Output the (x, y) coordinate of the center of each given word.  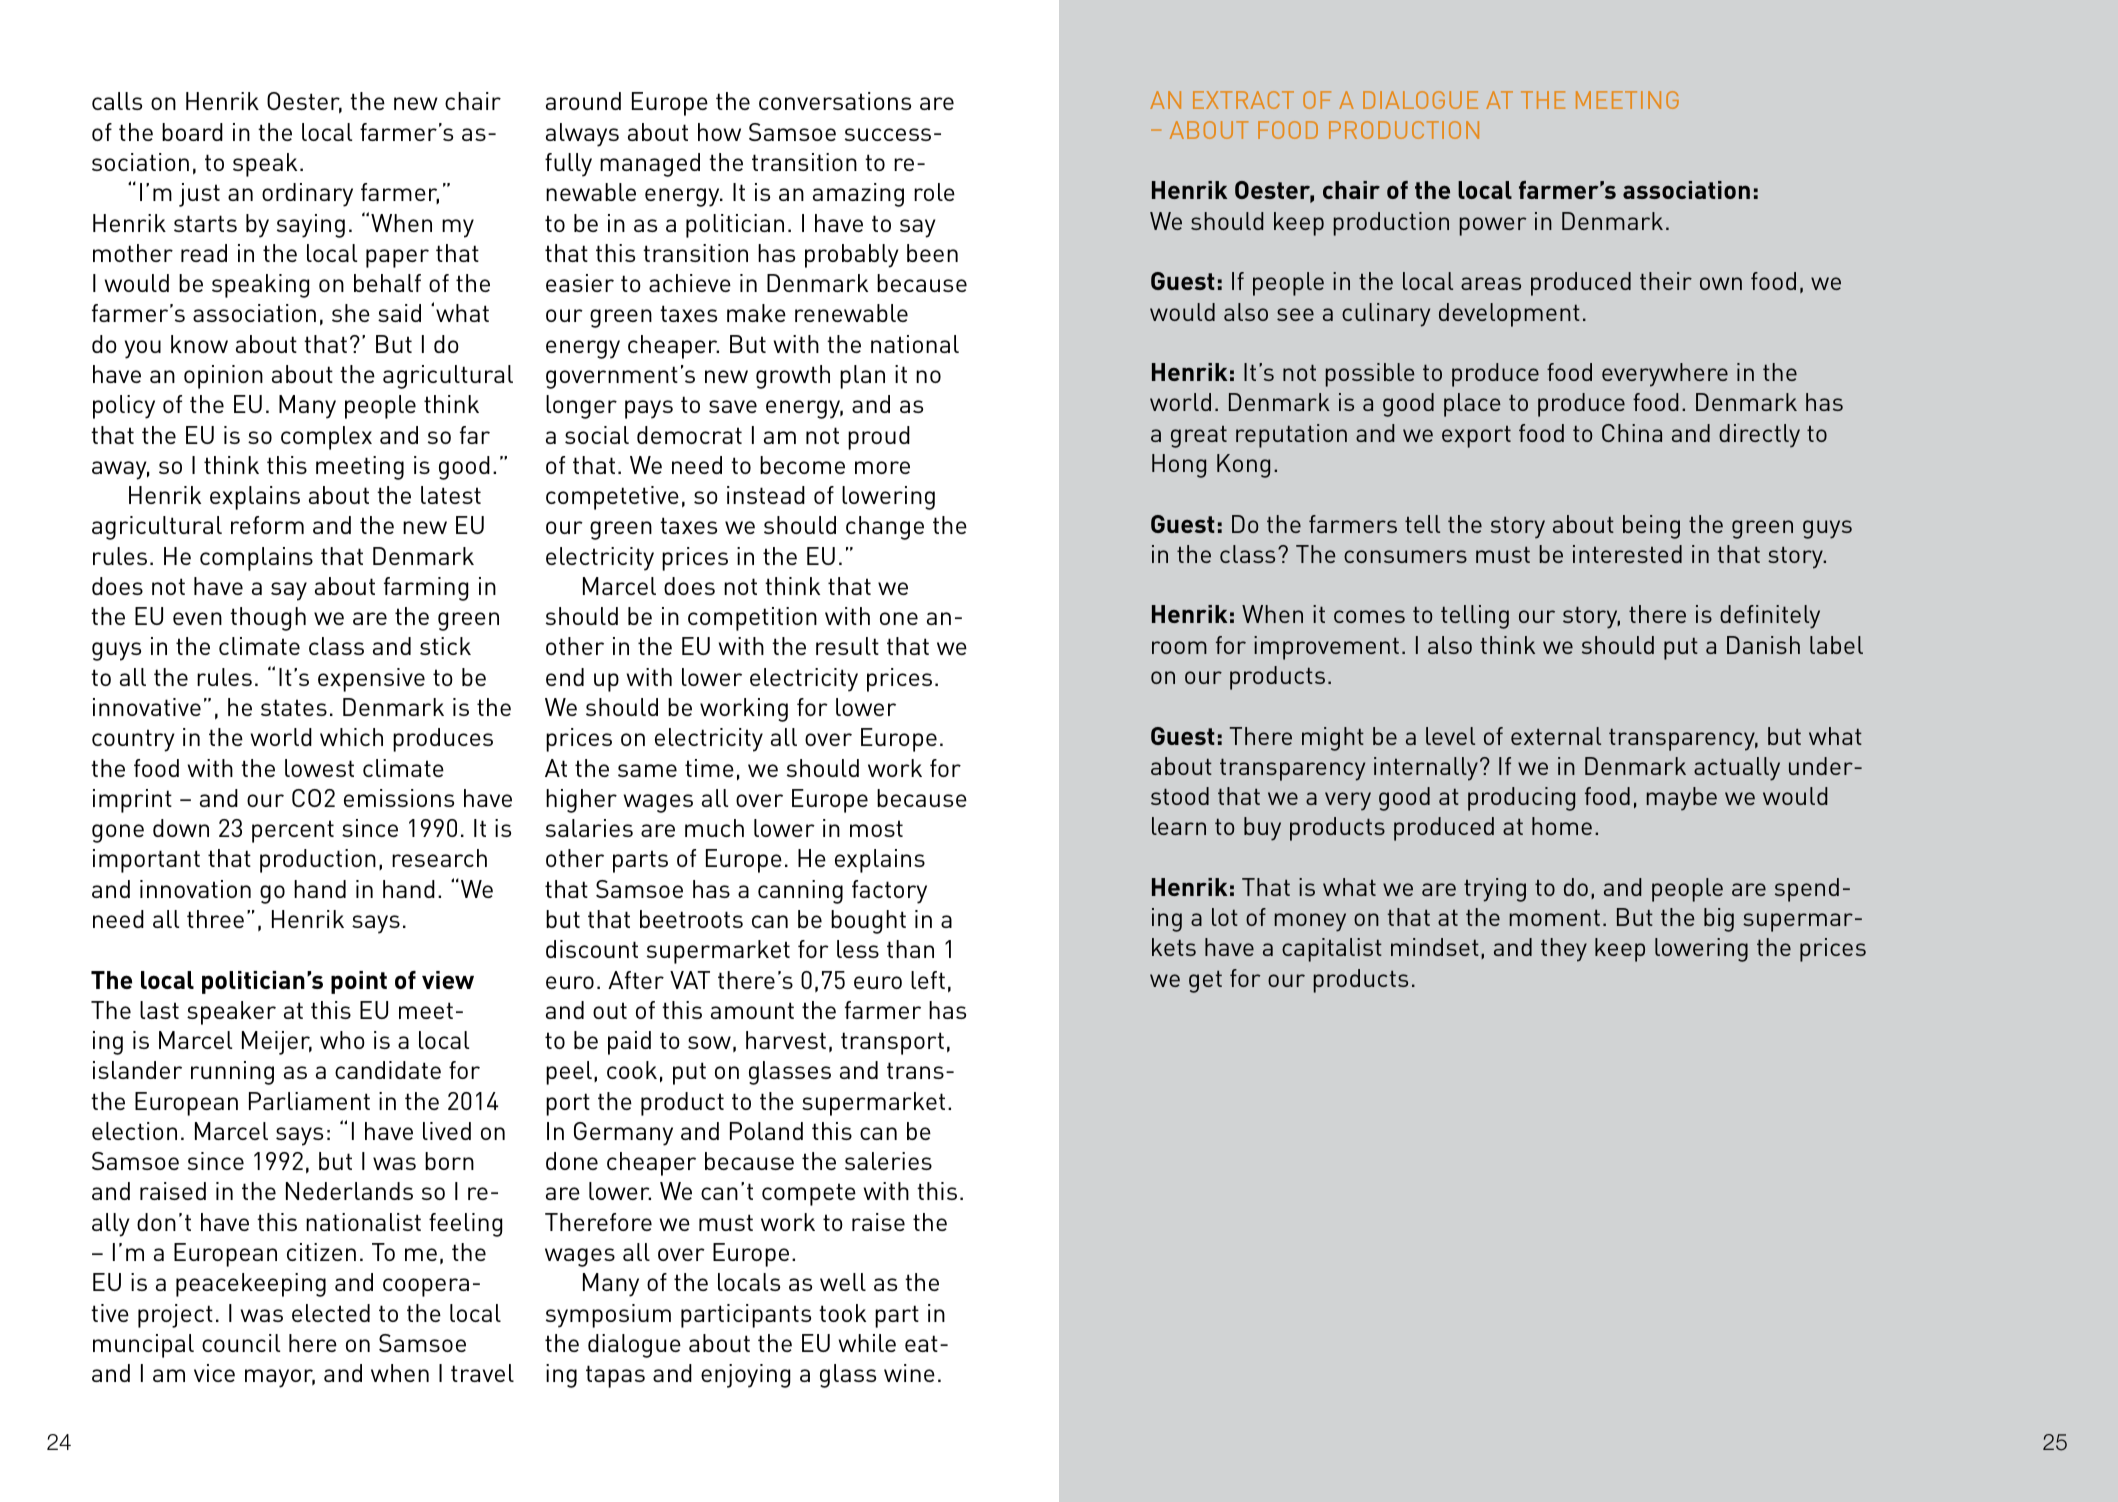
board (192, 132)
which (351, 737)
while (867, 1343)
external (1556, 736)
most (876, 828)
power (1493, 226)
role (934, 192)
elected (331, 1313)
